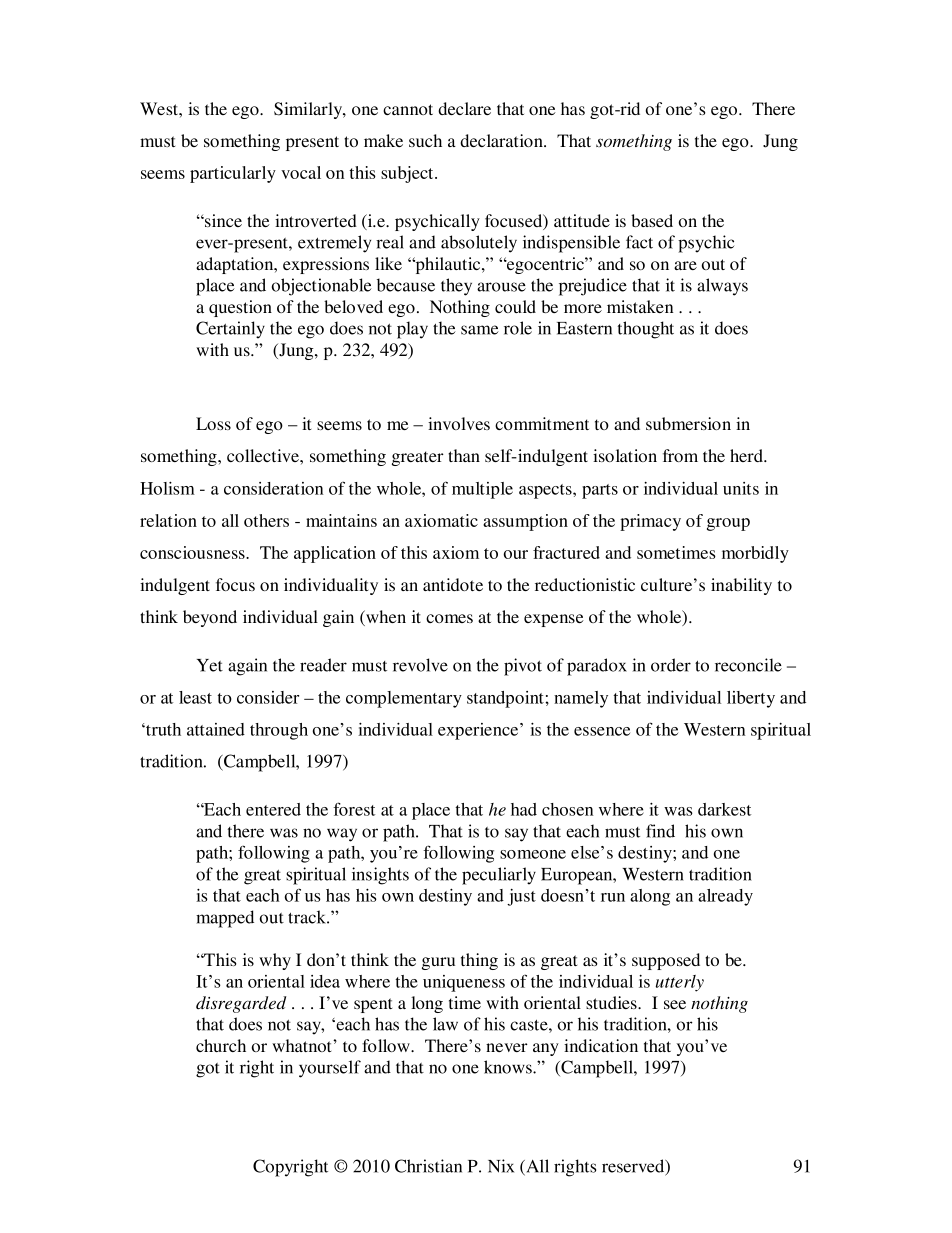  I want to click on submersion, so click(688, 423).
